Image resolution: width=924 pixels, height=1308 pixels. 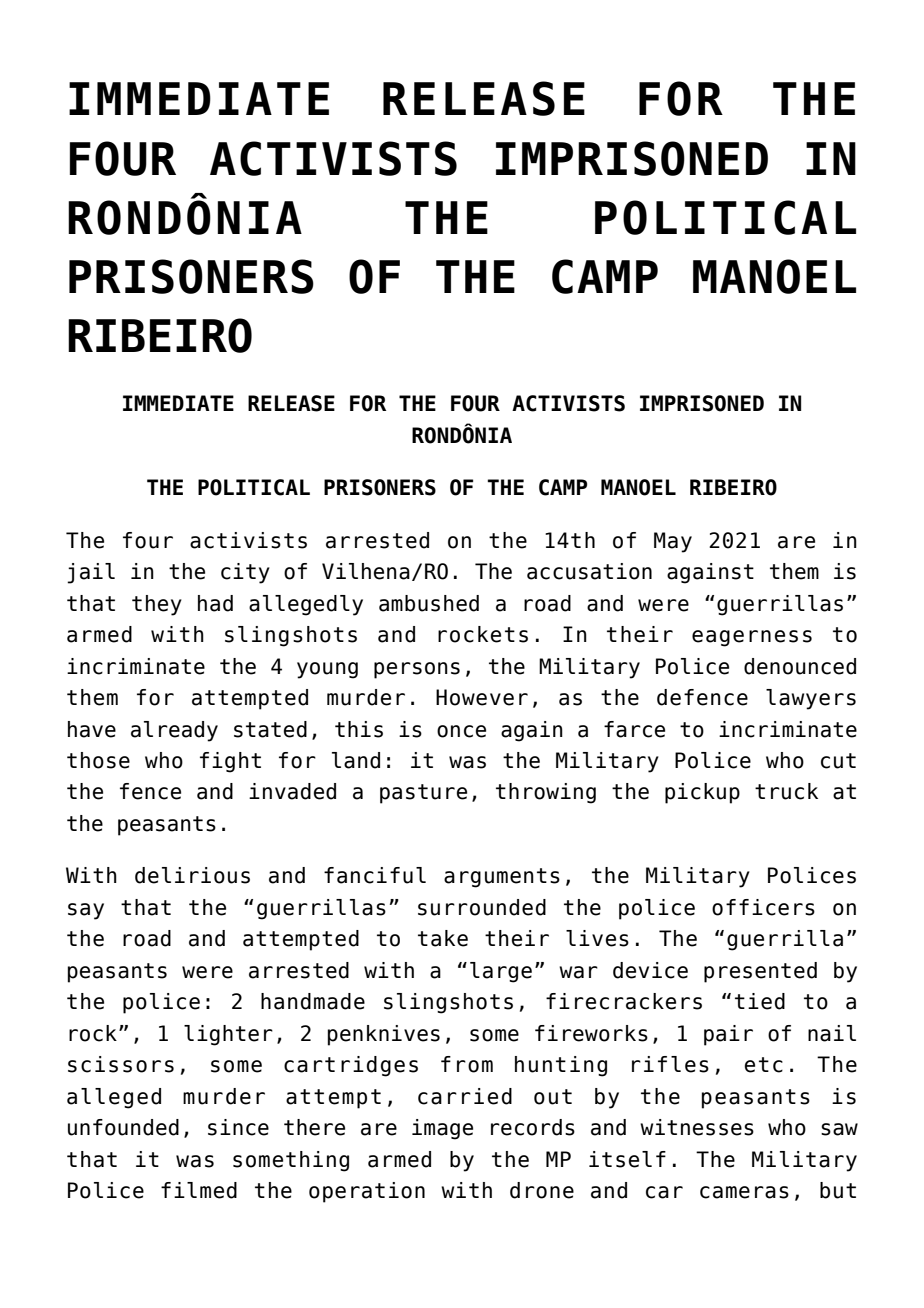 I want to click on filmed, so click(x=199, y=1190).
